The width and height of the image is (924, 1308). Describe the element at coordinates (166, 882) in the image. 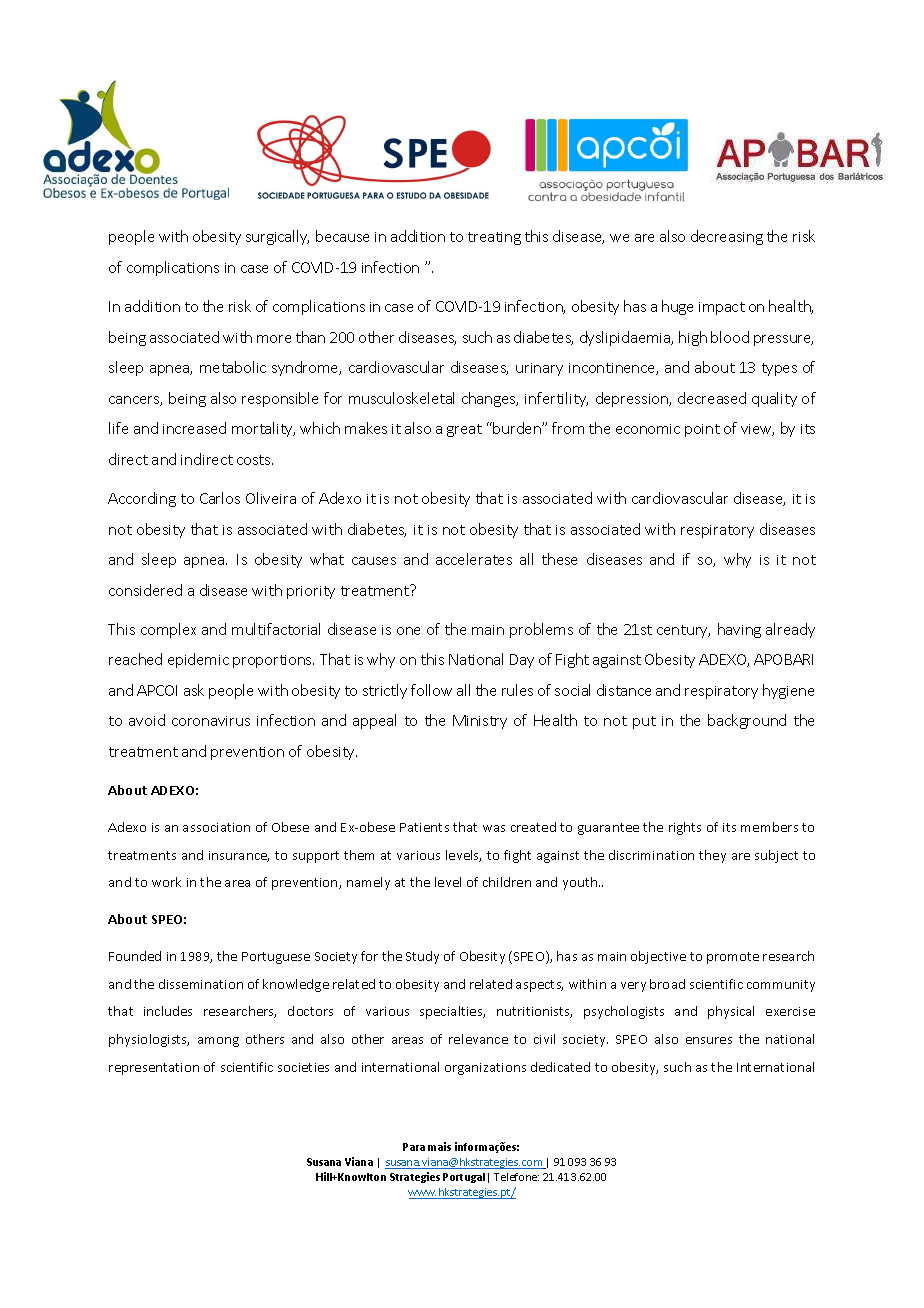

I see `work` at that location.
